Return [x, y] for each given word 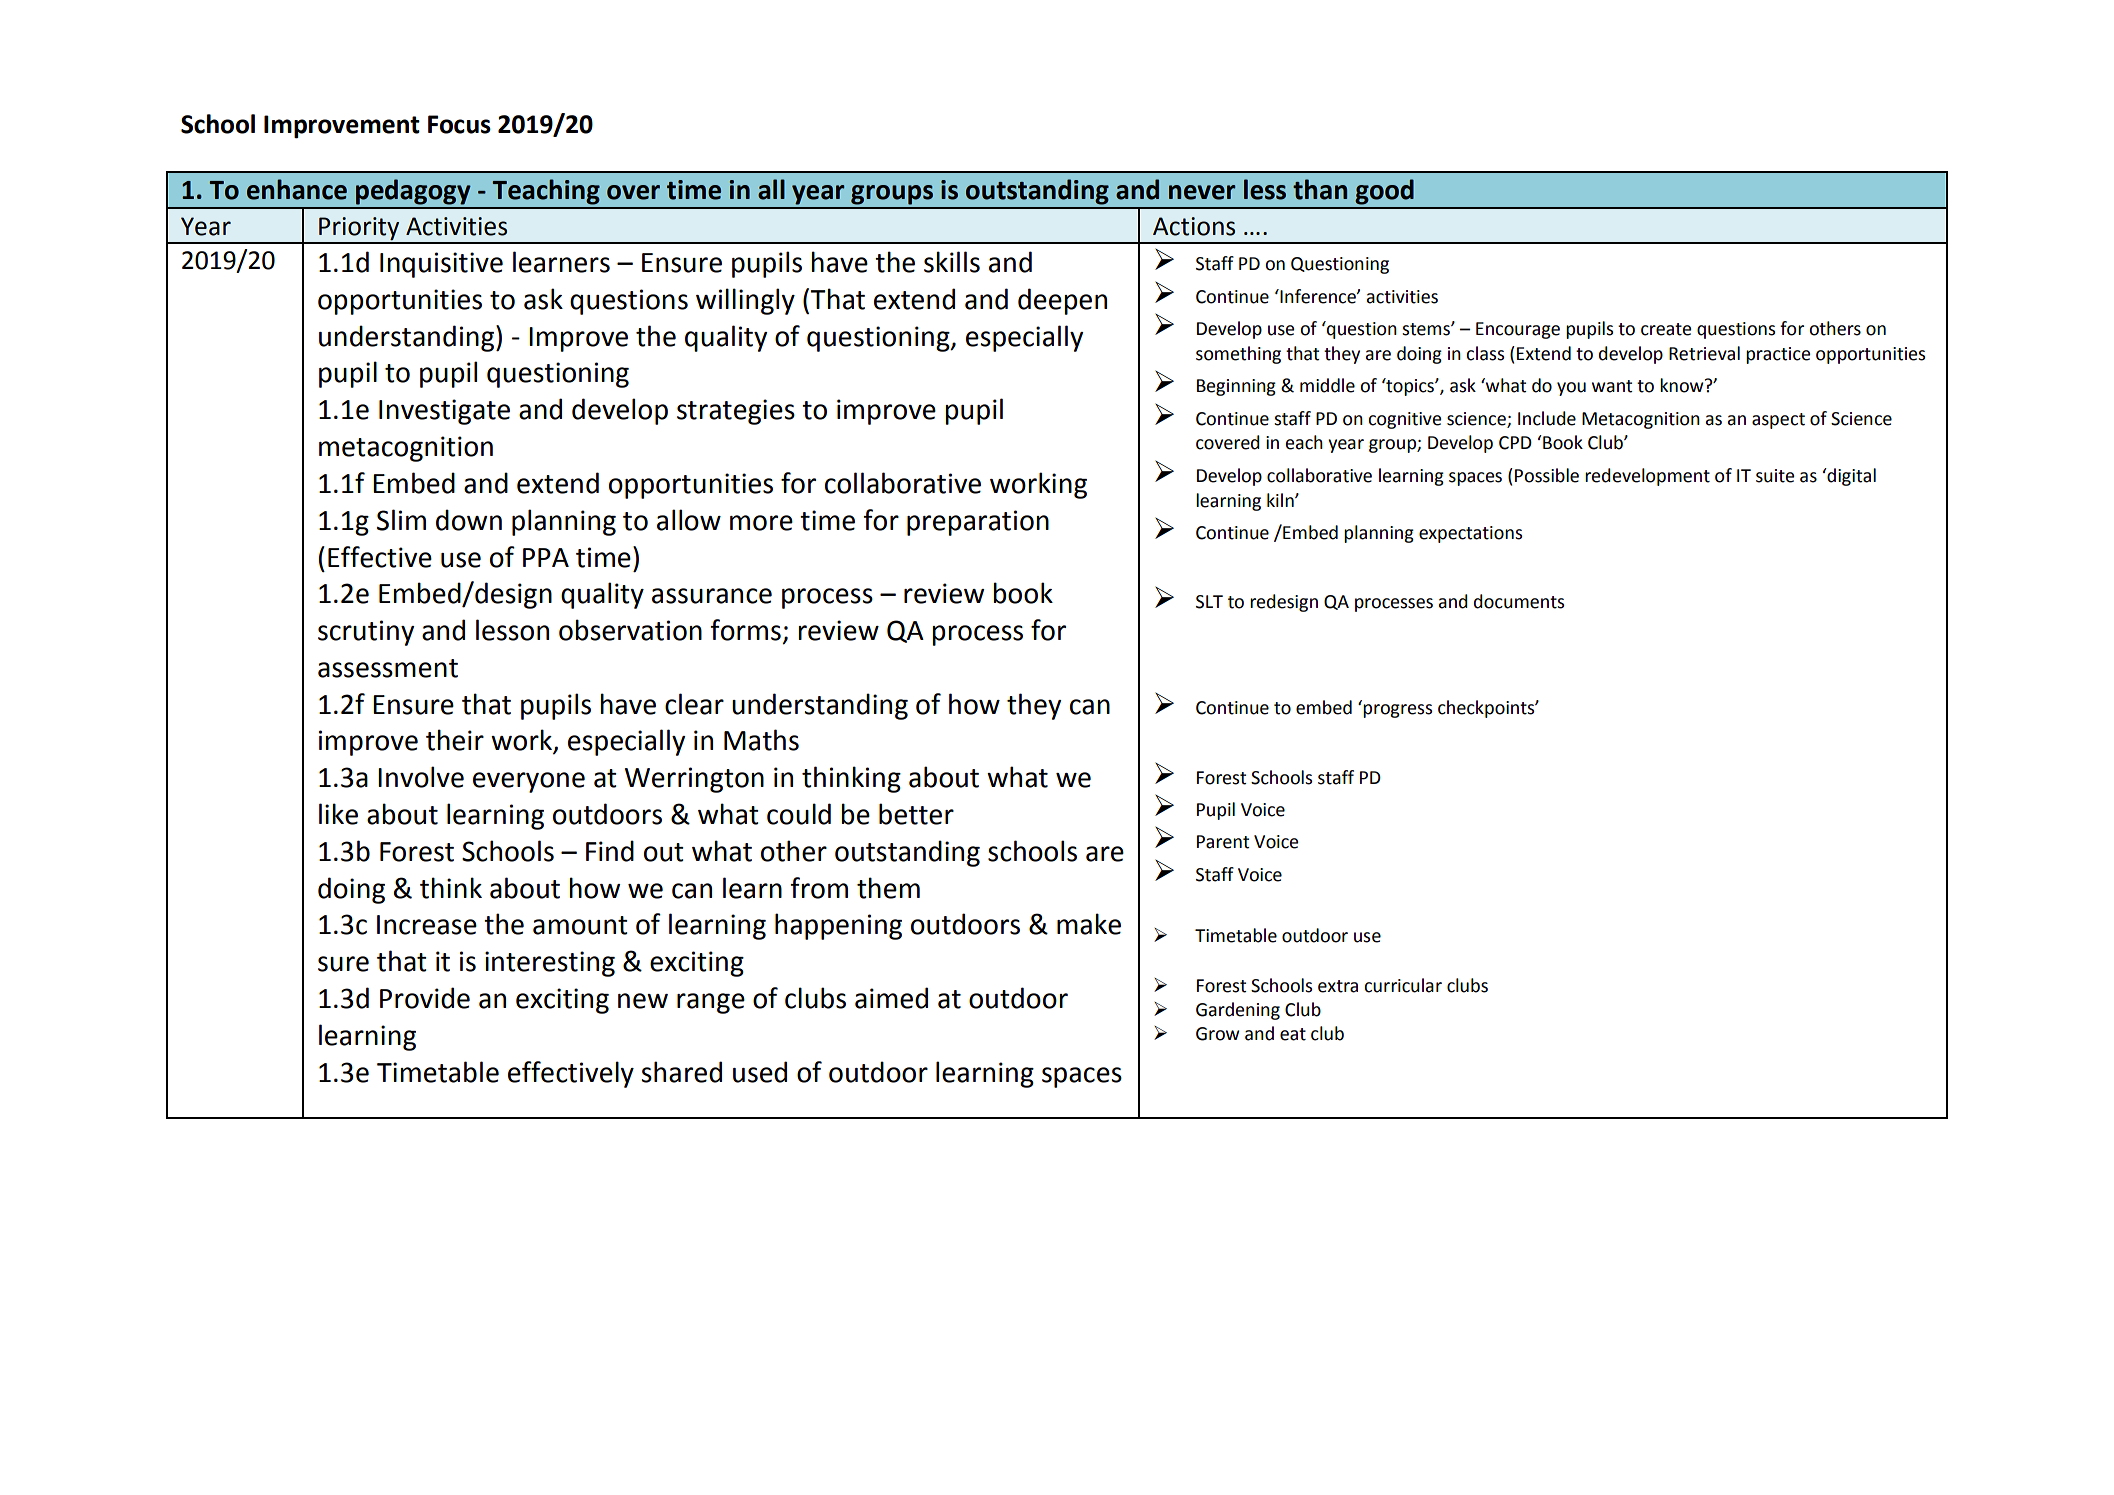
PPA [546, 557]
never [1202, 192]
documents [1519, 601]
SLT [1209, 602]
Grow [1218, 1034]
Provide [425, 998]
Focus [459, 124]
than [1320, 189]
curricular [1403, 985]
